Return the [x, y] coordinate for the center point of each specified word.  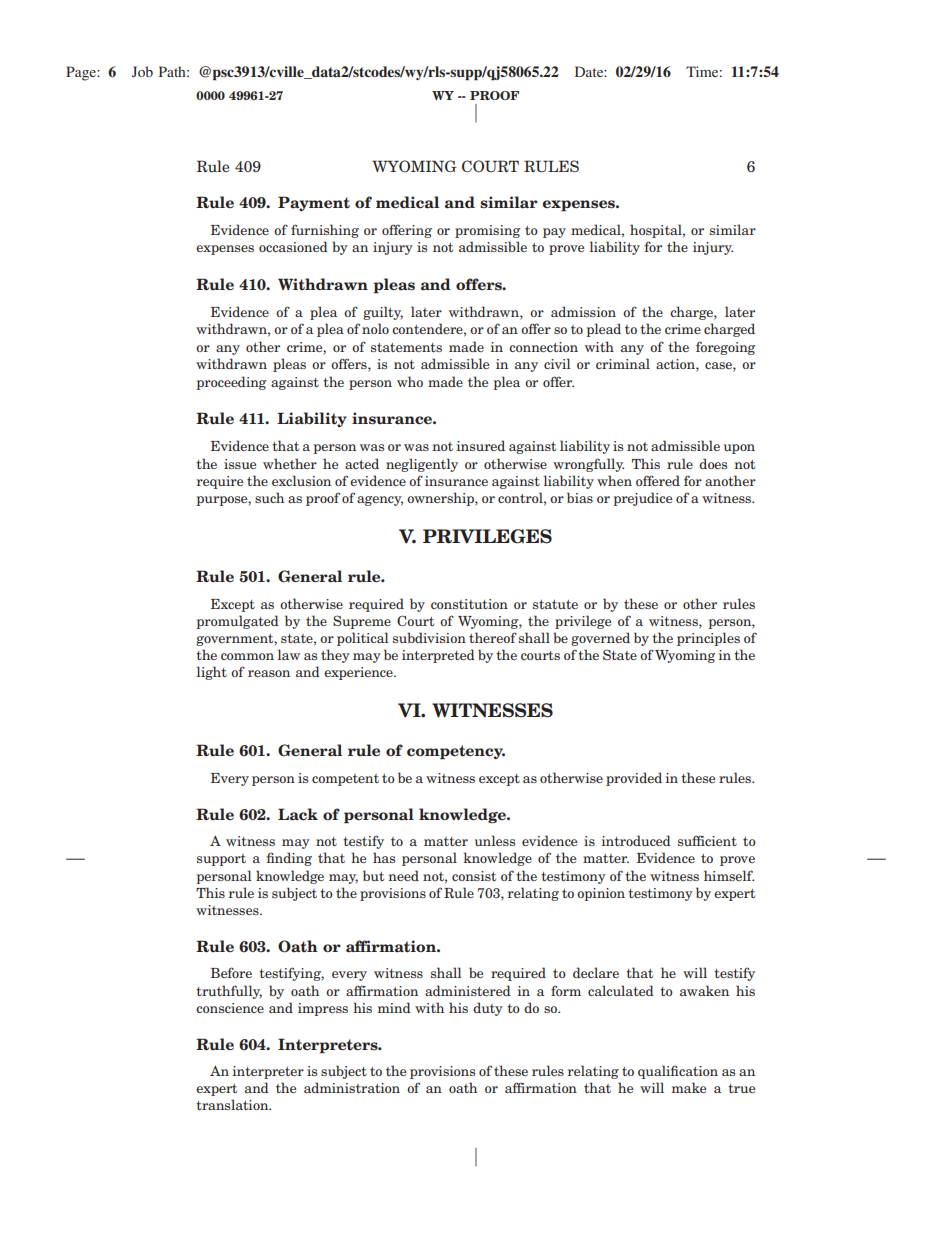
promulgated [237, 622]
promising [487, 231]
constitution [469, 604]
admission [583, 311]
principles [708, 639]
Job [142, 71]
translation [233, 1104]
